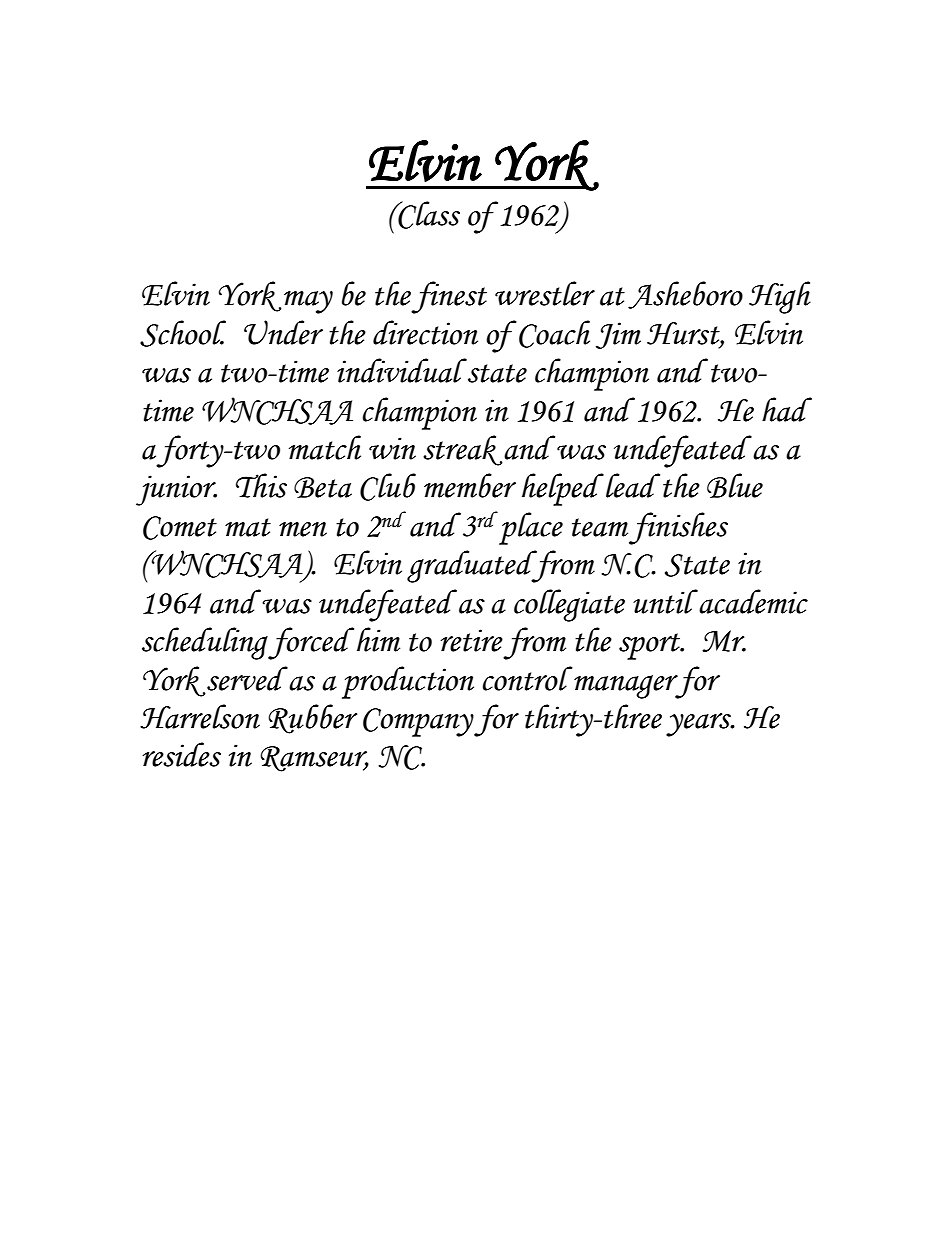 This page has height=1233, width=952. I want to click on member, so click(470, 485).
